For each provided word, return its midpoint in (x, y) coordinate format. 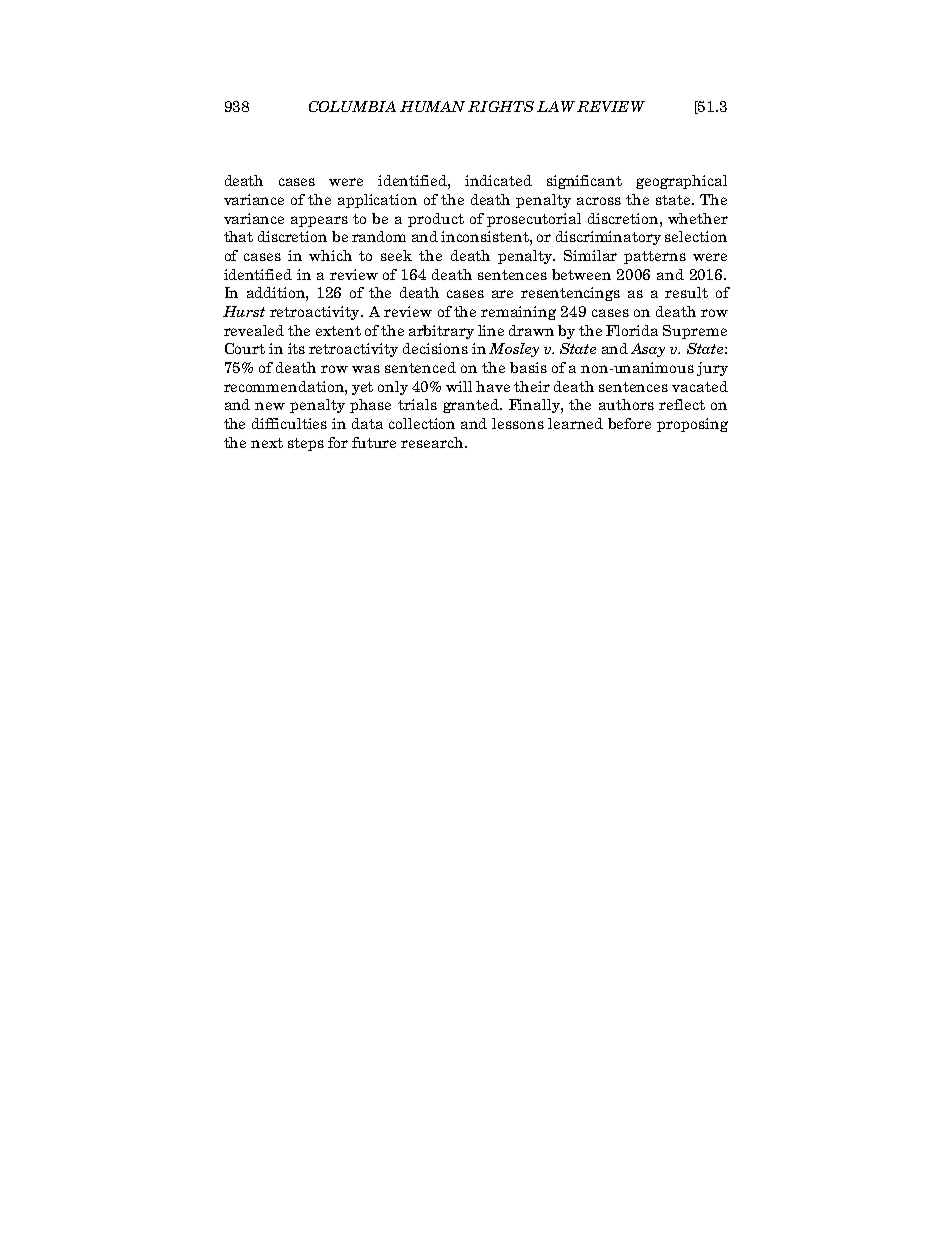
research (433, 442)
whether (698, 218)
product (436, 220)
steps (306, 444)
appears (319, 221)
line (491, 330)
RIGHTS (501, 106)
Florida (632, 330)
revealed (254, 330)
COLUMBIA (352, 106)
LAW (556, 106)
